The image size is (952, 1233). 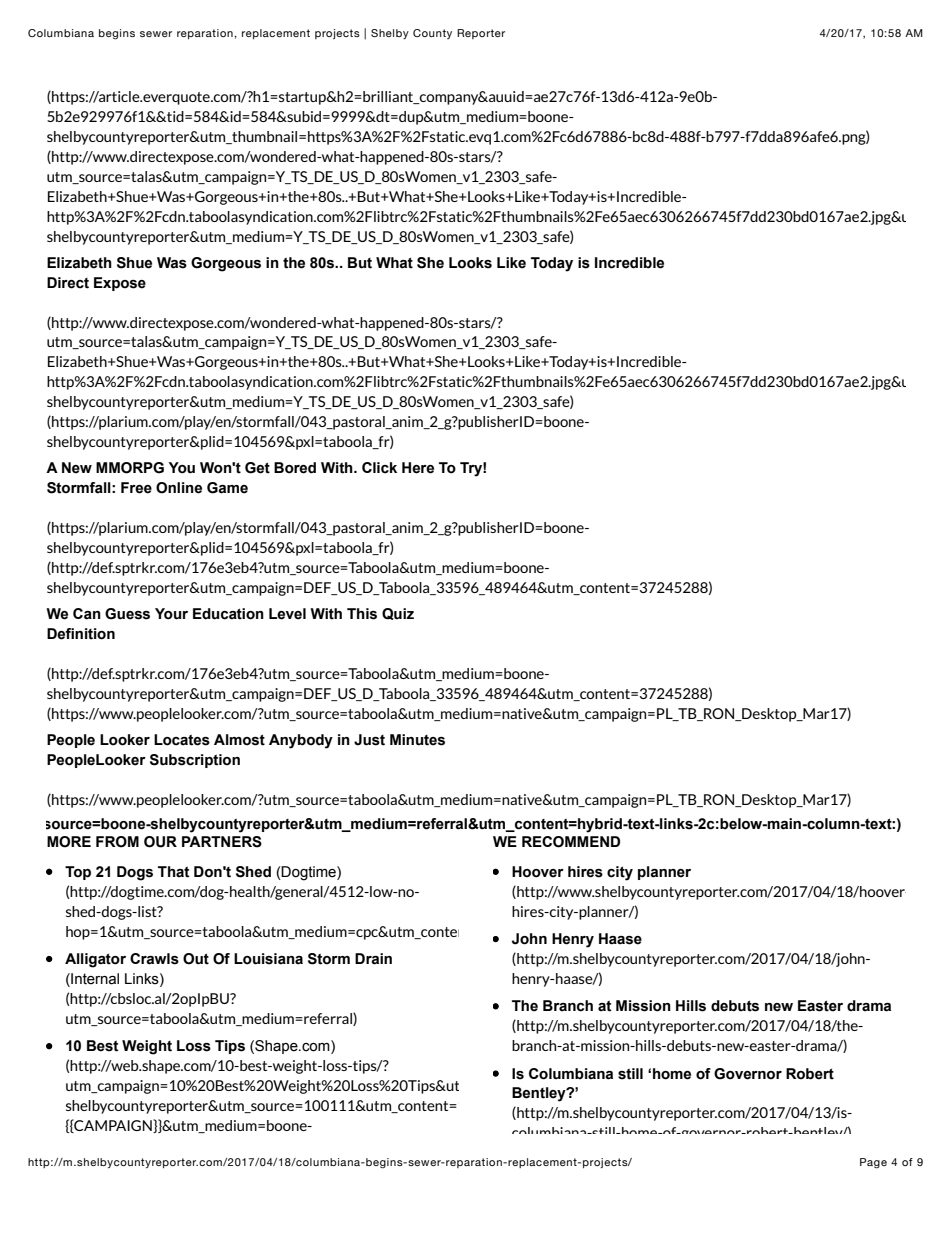 What do you see at coordinates (154, 959) in the image?
I see `Crawls` at bounding box center [154, 959].
